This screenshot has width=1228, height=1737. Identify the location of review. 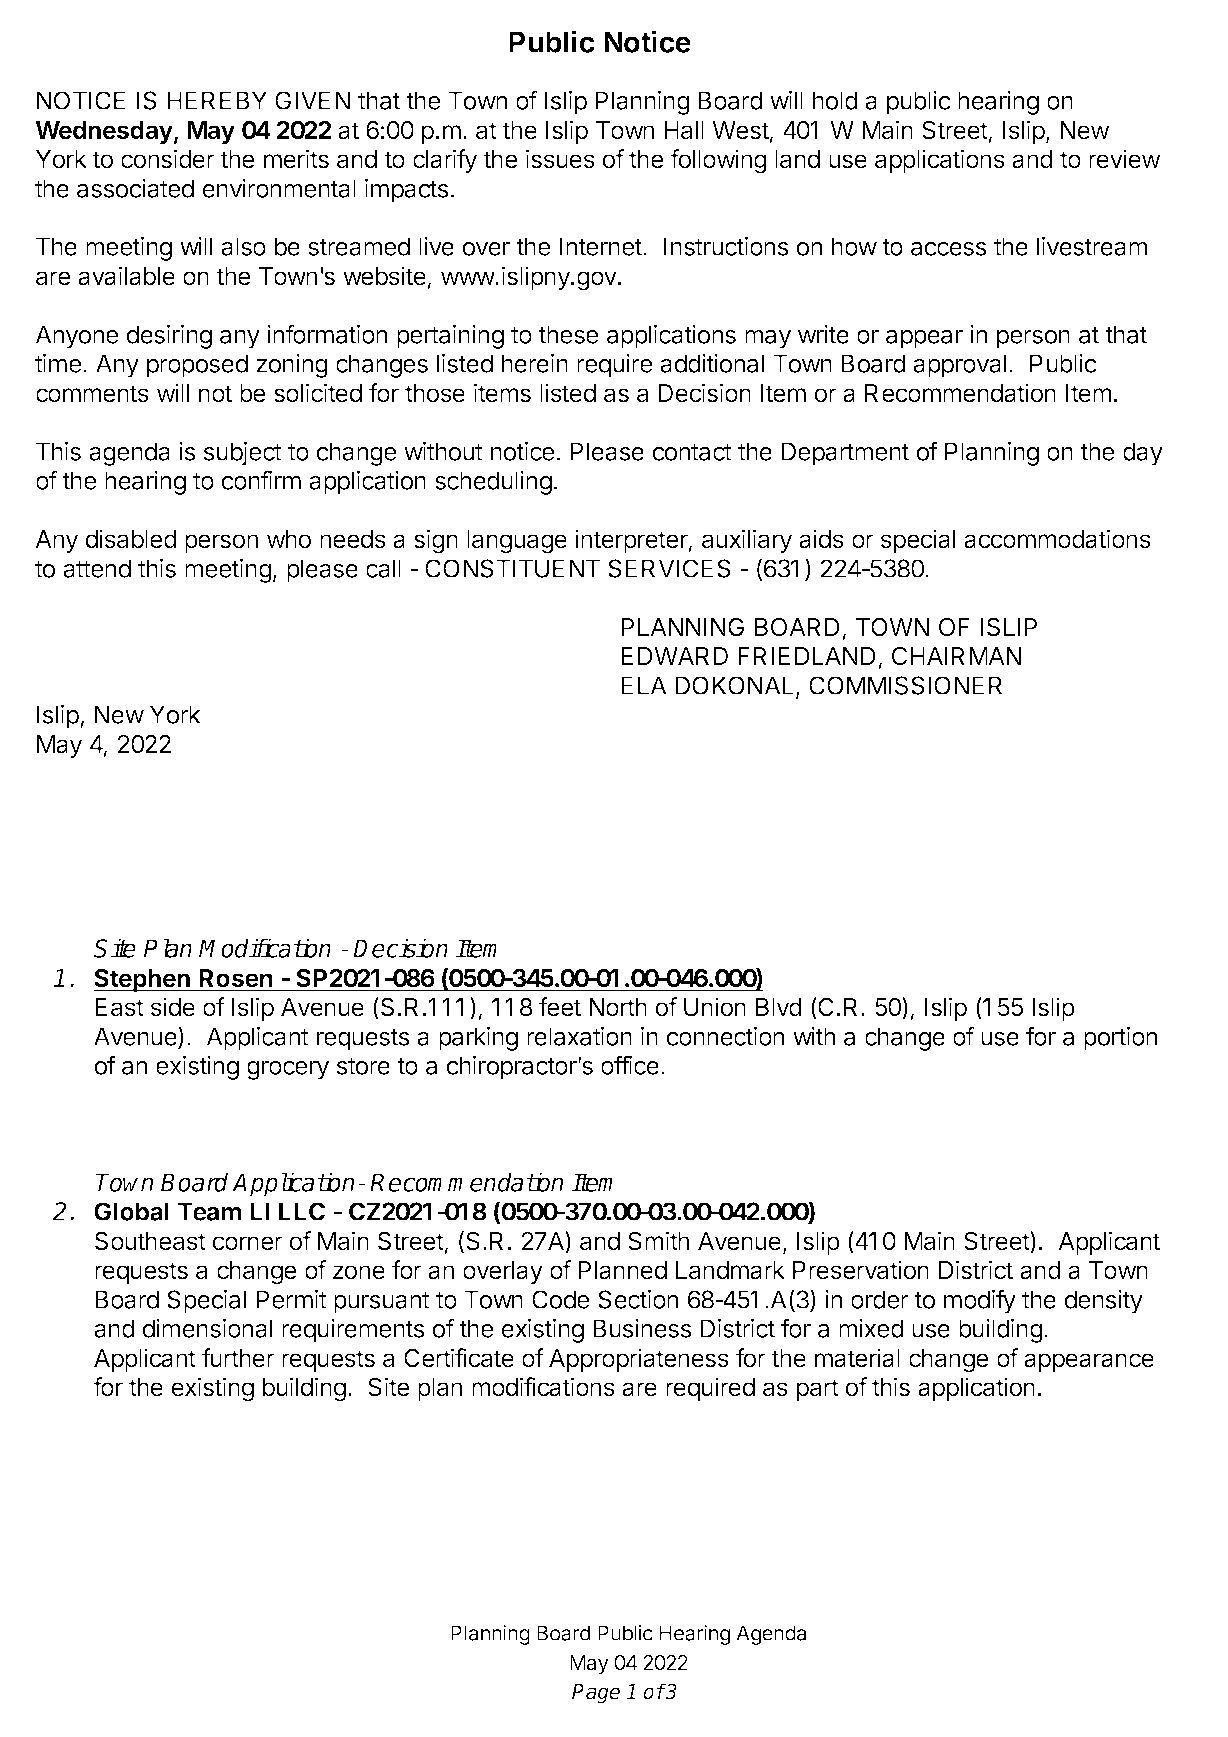
(1125, 159).
